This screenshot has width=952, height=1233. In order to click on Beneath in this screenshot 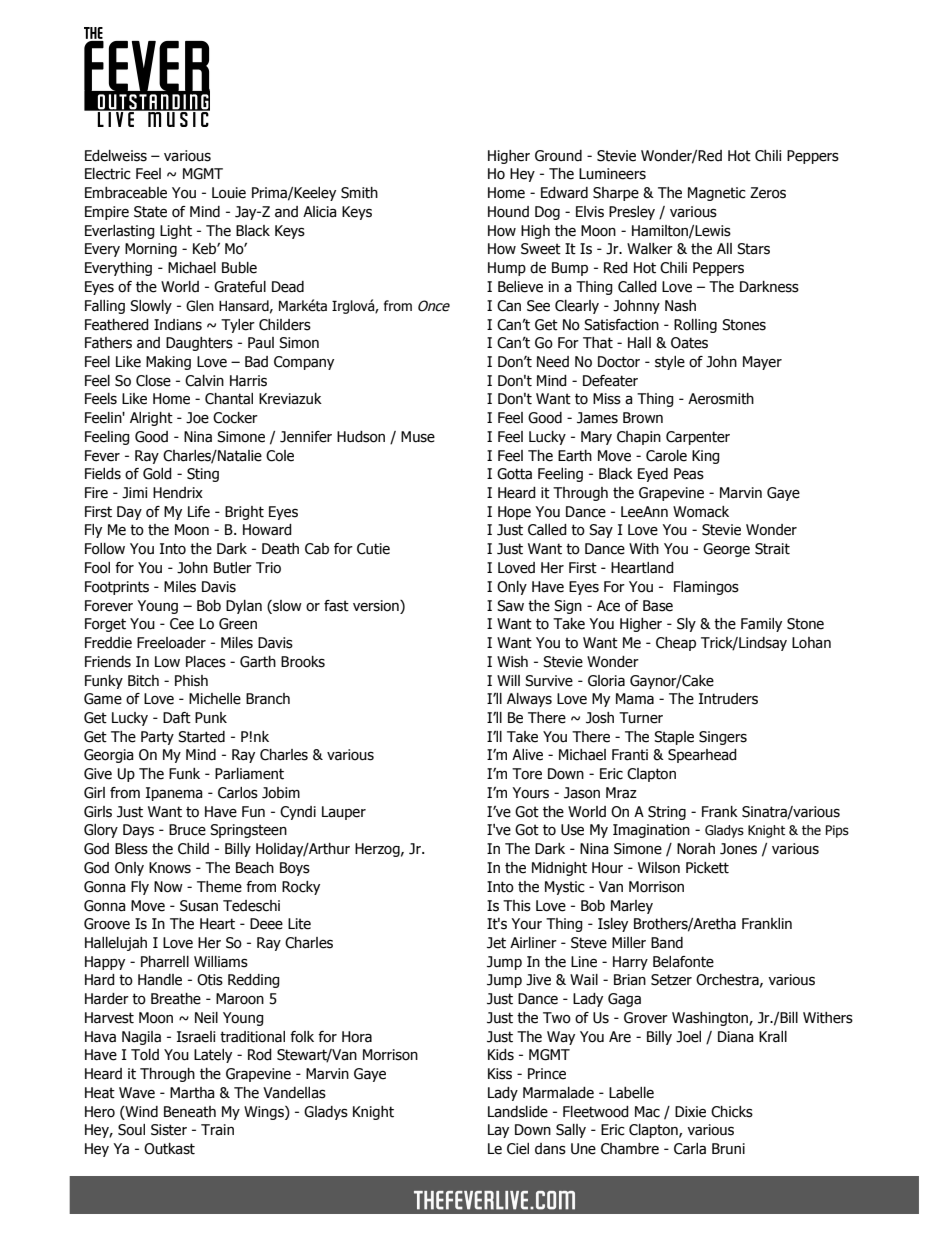, I will do `click(190, 1112)`.
